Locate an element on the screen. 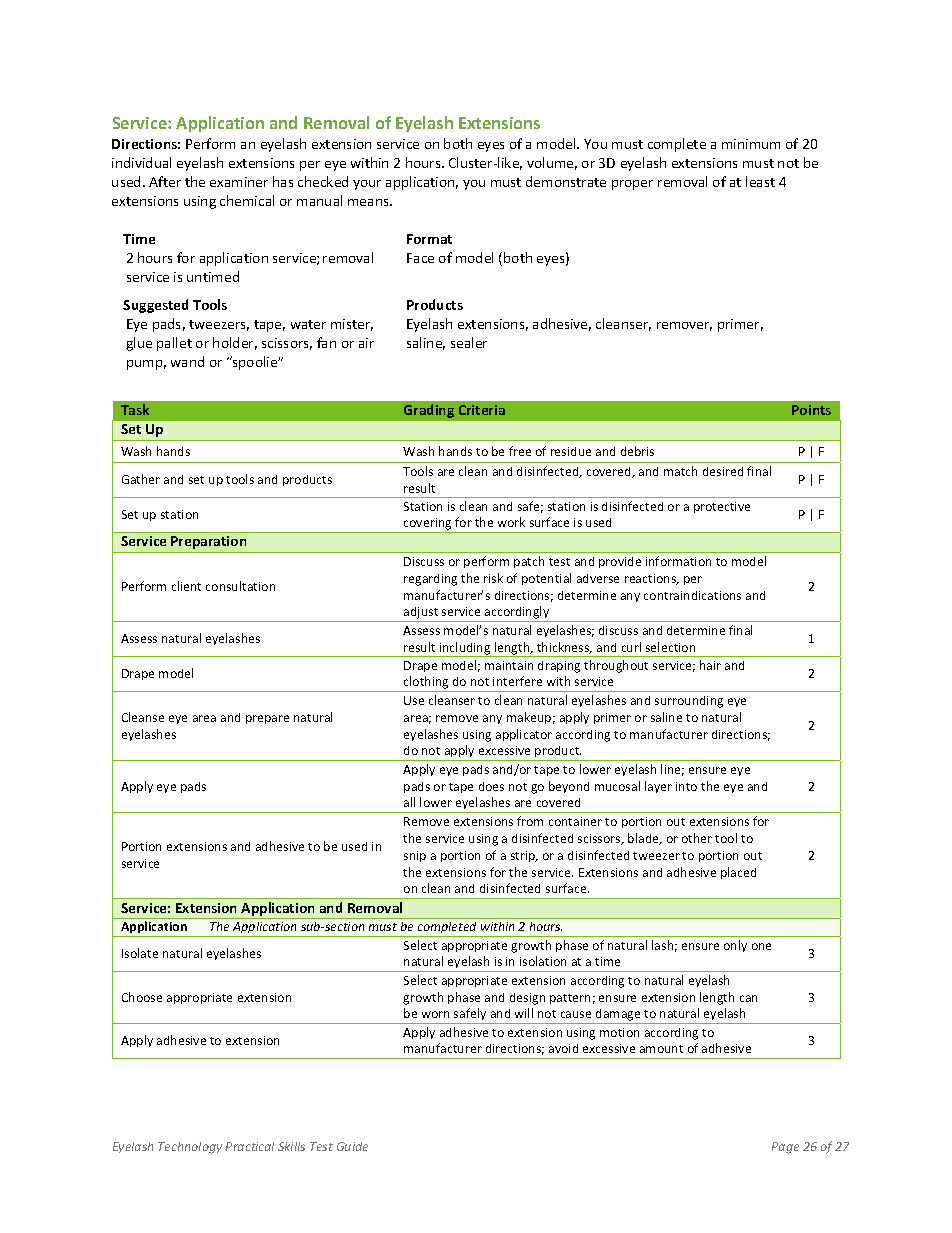  demonstrate is located at coordinates (566, 181).
